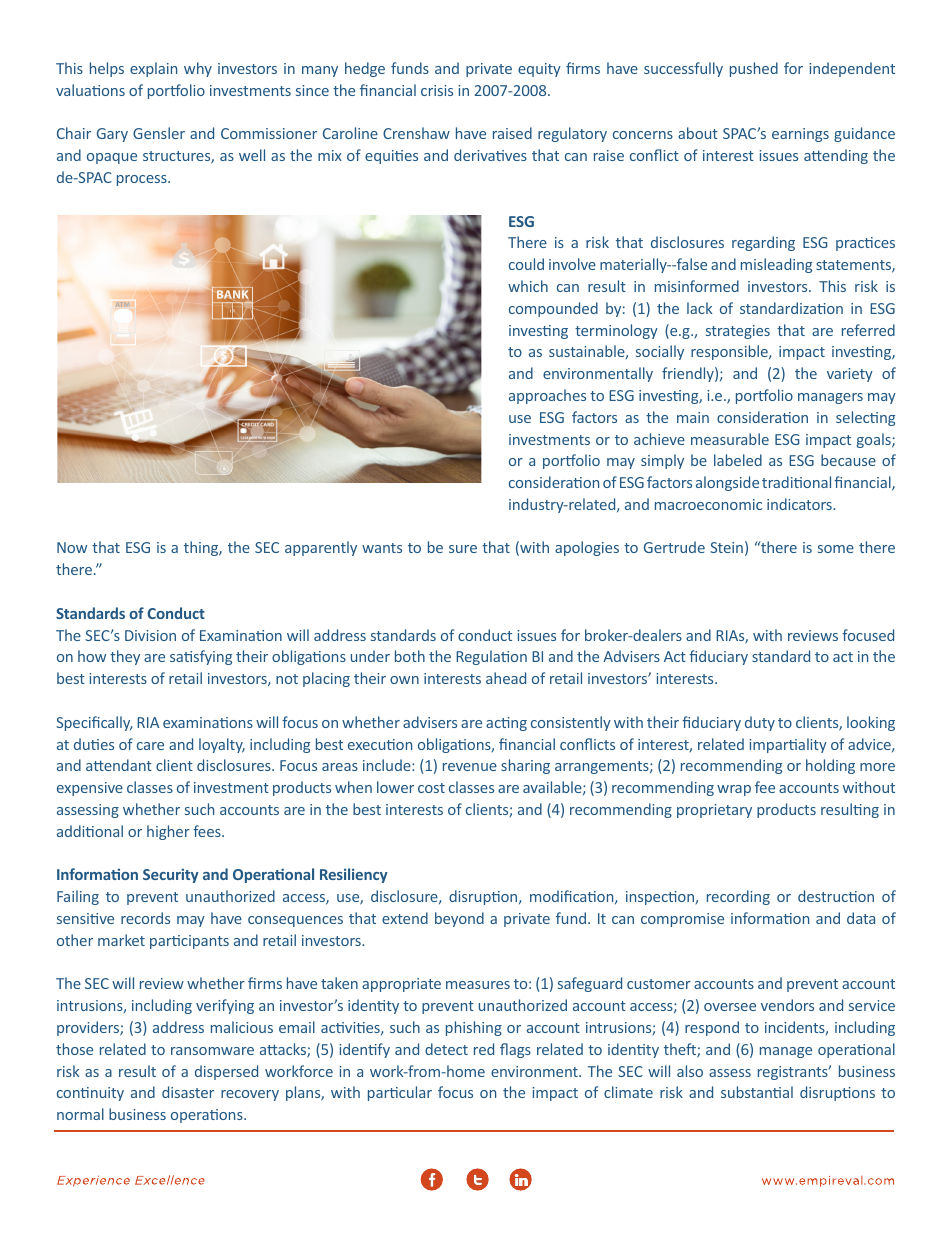  What do you see at coordinates (714, 811) in the screenshot?
I see `proprietary` at bounding box center [714, 811].
